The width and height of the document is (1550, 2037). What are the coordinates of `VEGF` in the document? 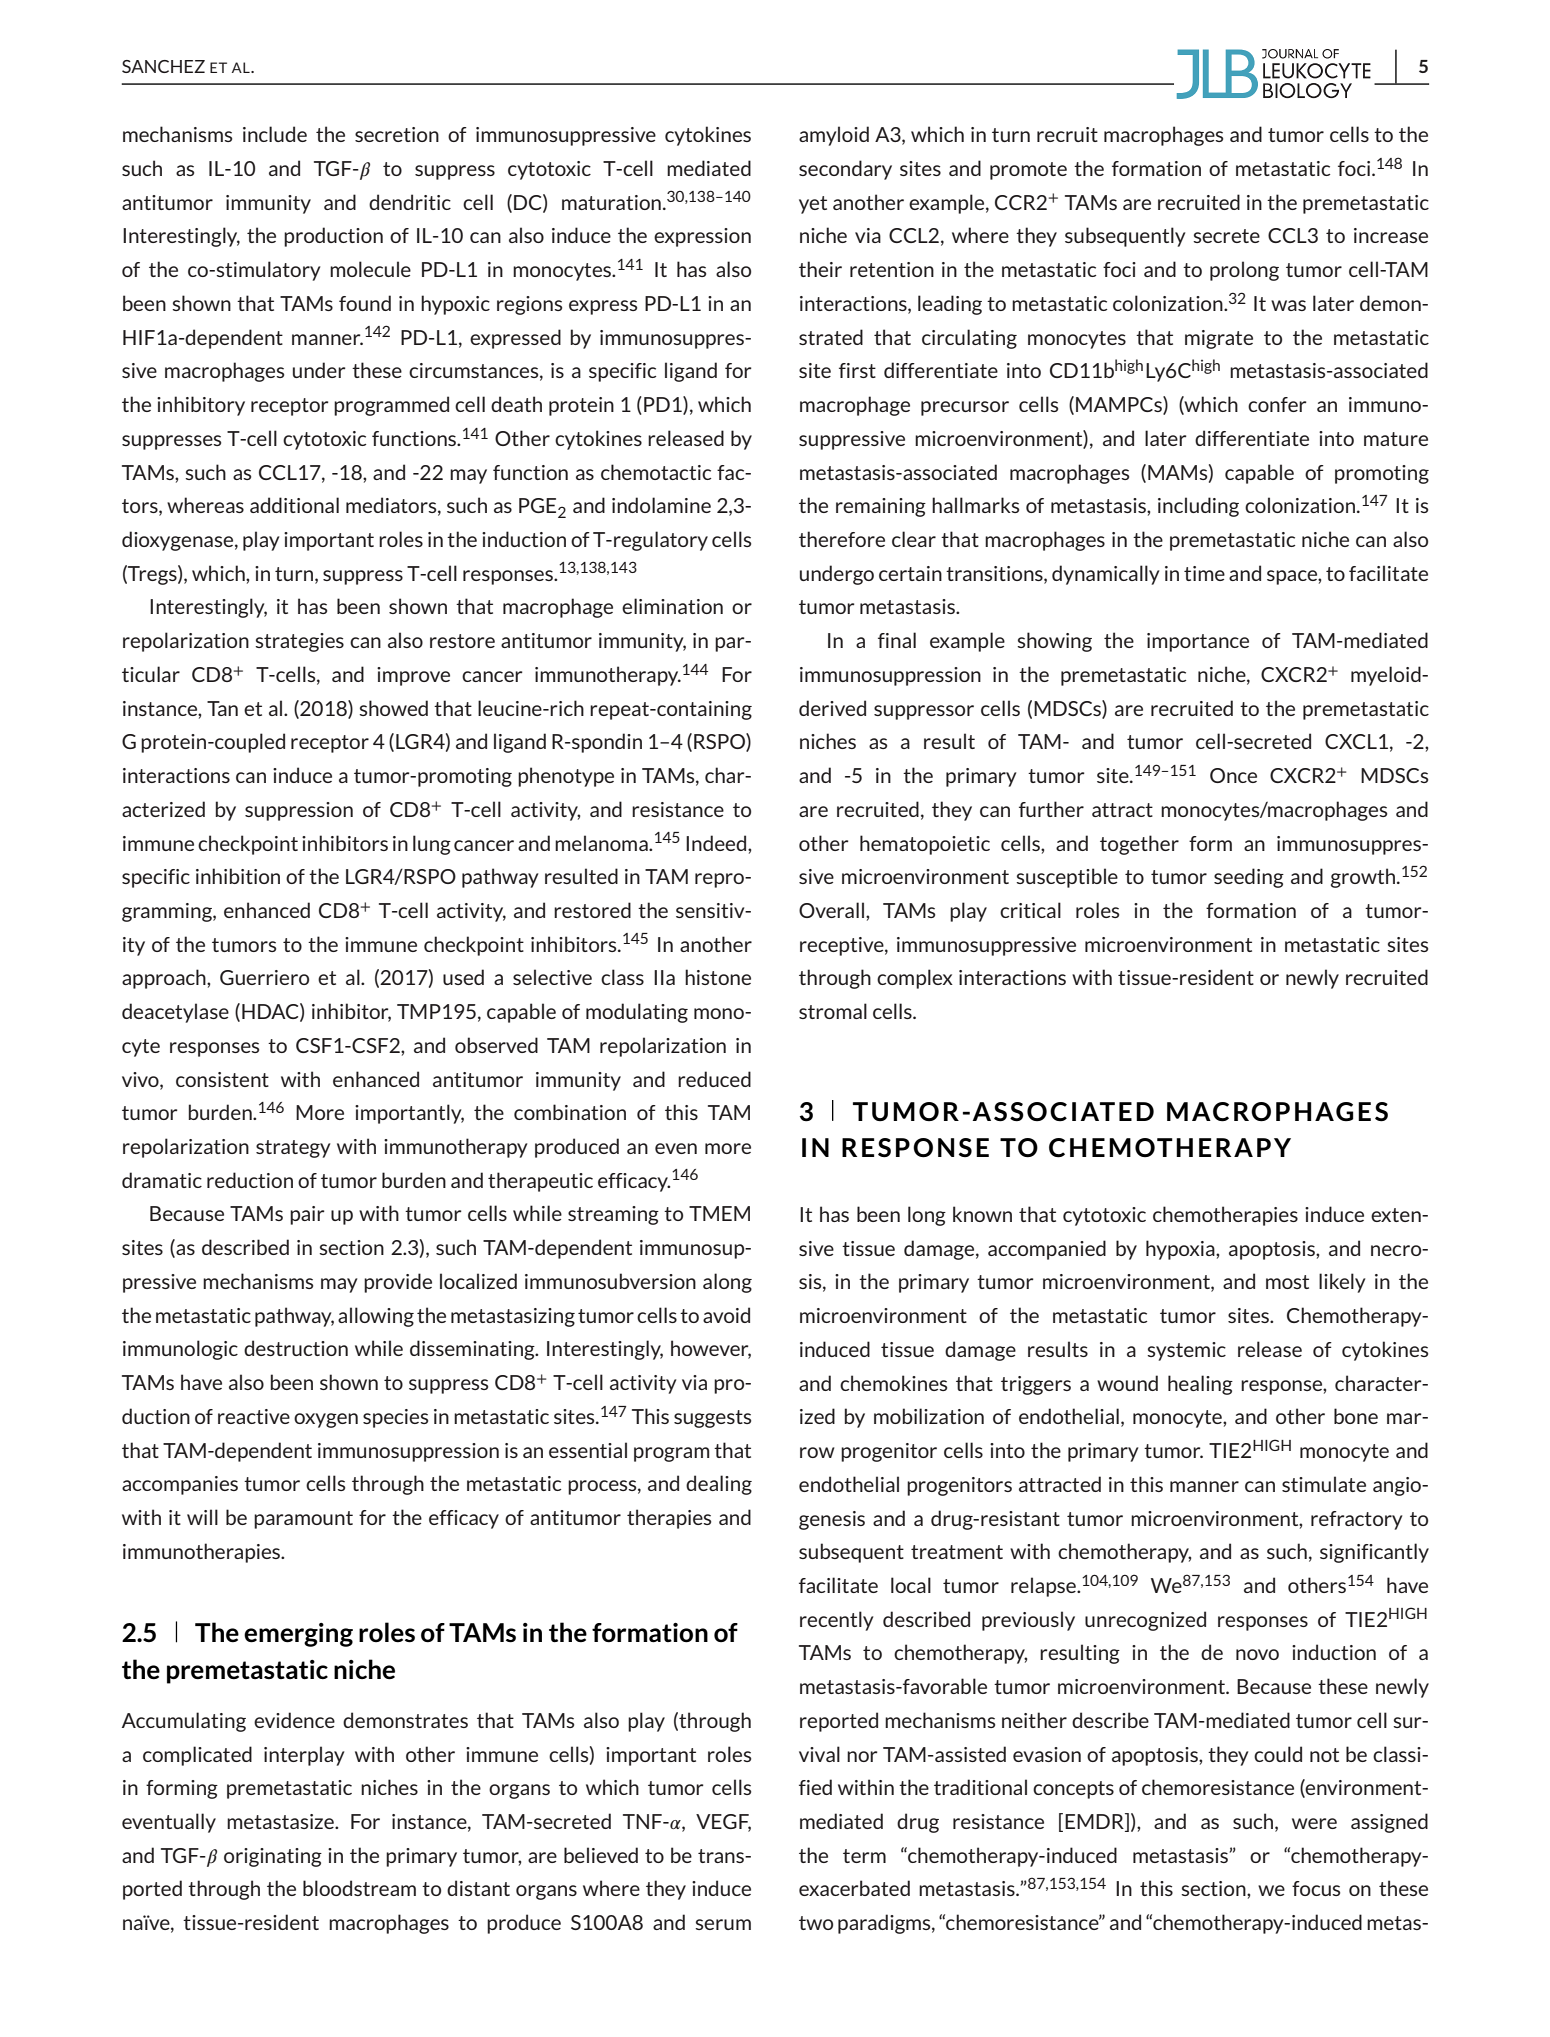 It's located at (723, 1823).
